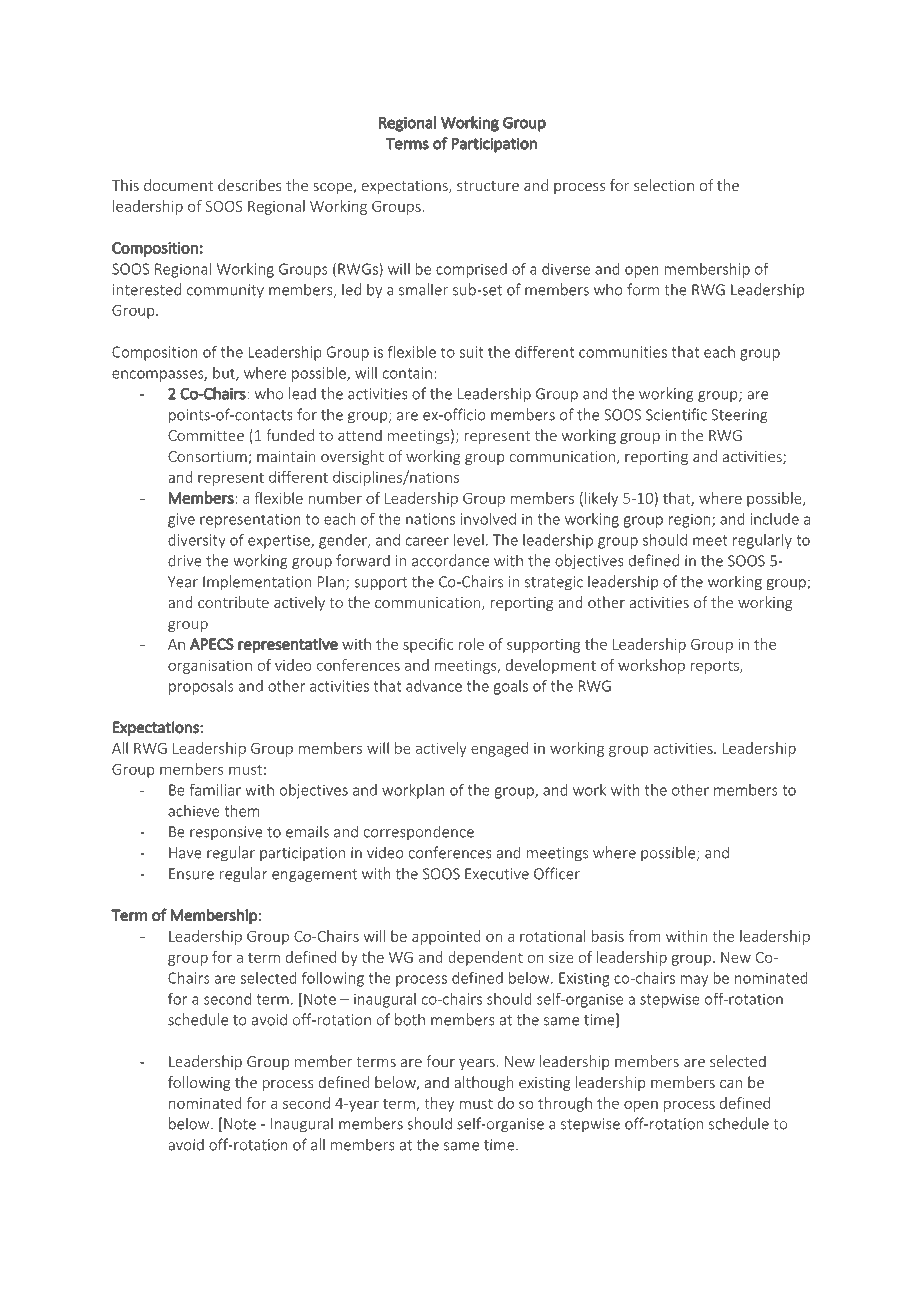 The height and width of the document is (1308, 924). I want to click on role, so click(471, 644).
